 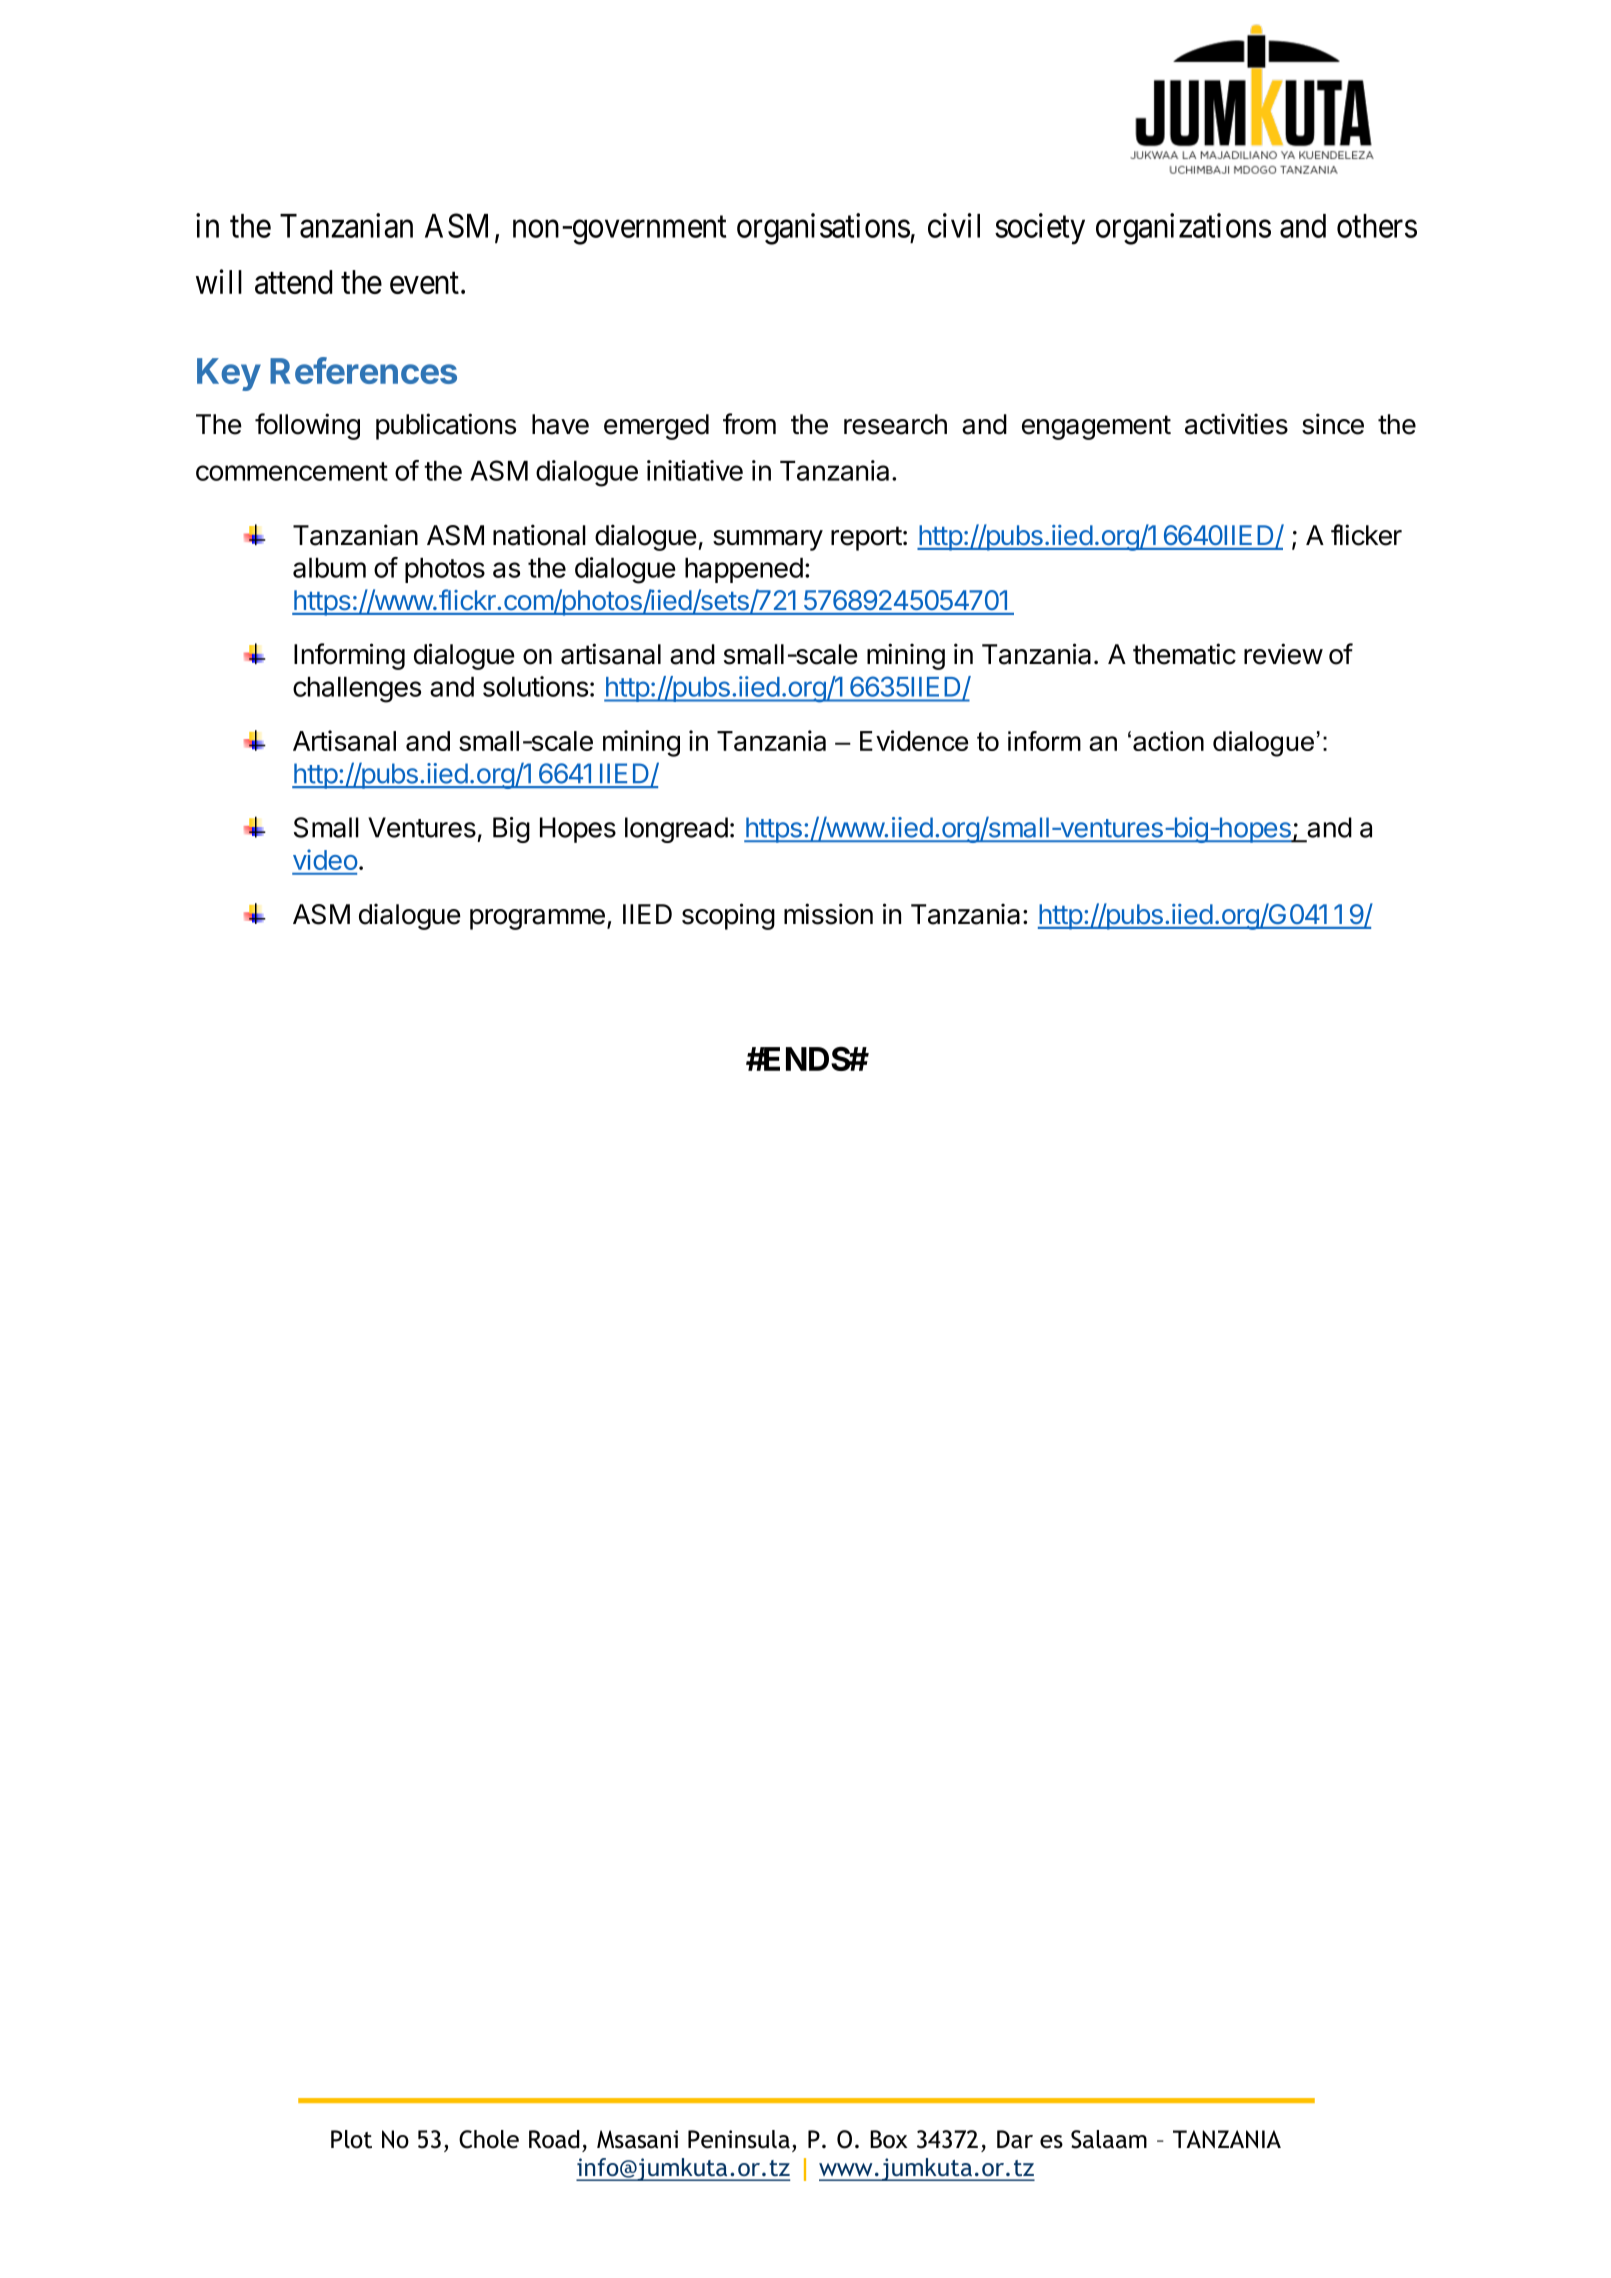 I want to click on attend, so click(x=293, y=282).
